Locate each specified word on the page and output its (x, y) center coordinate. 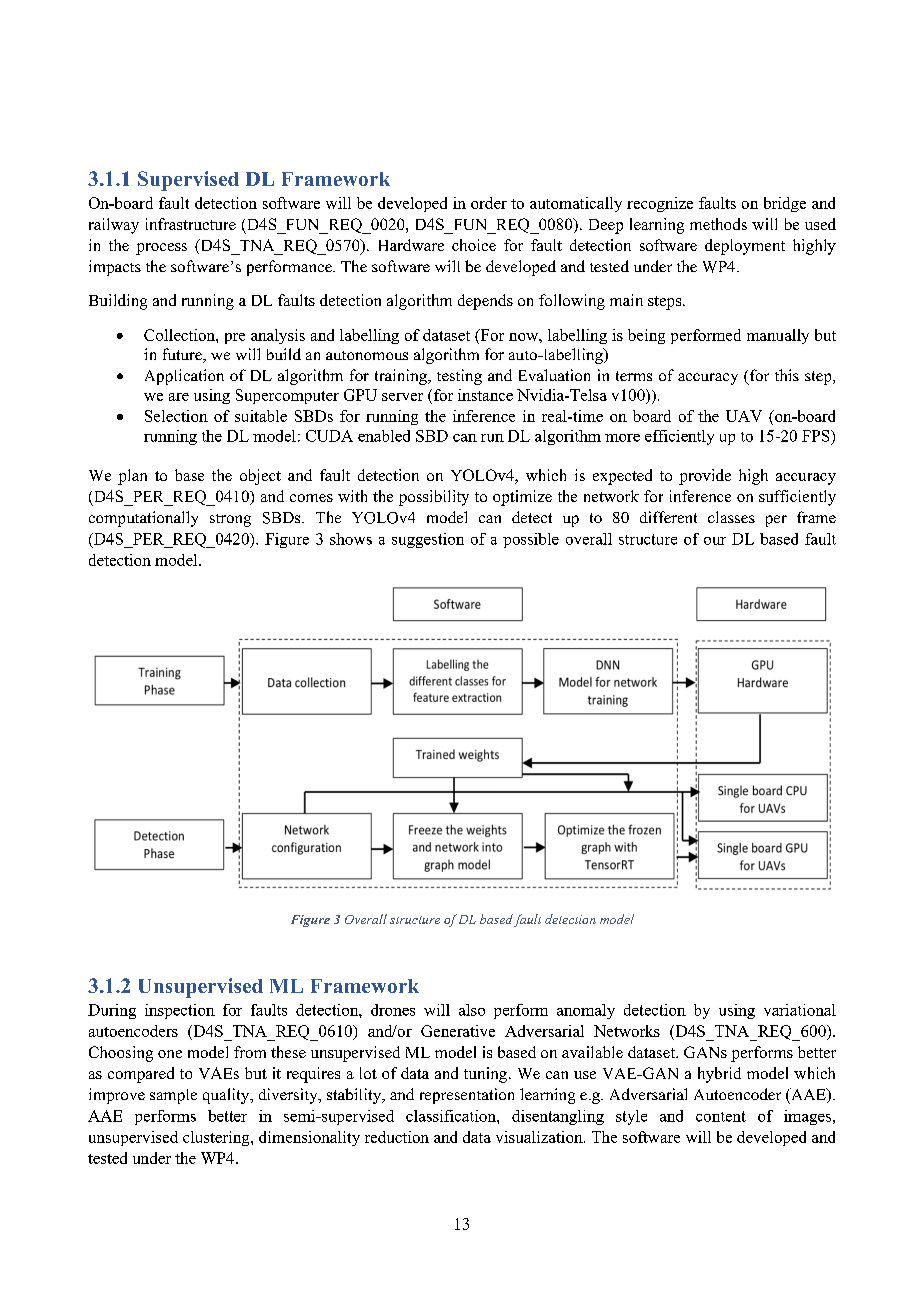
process (161, 249)
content (721, 1116)
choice (474, 245)
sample (173, 1096)
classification (452, 1116)
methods (718, 224)
